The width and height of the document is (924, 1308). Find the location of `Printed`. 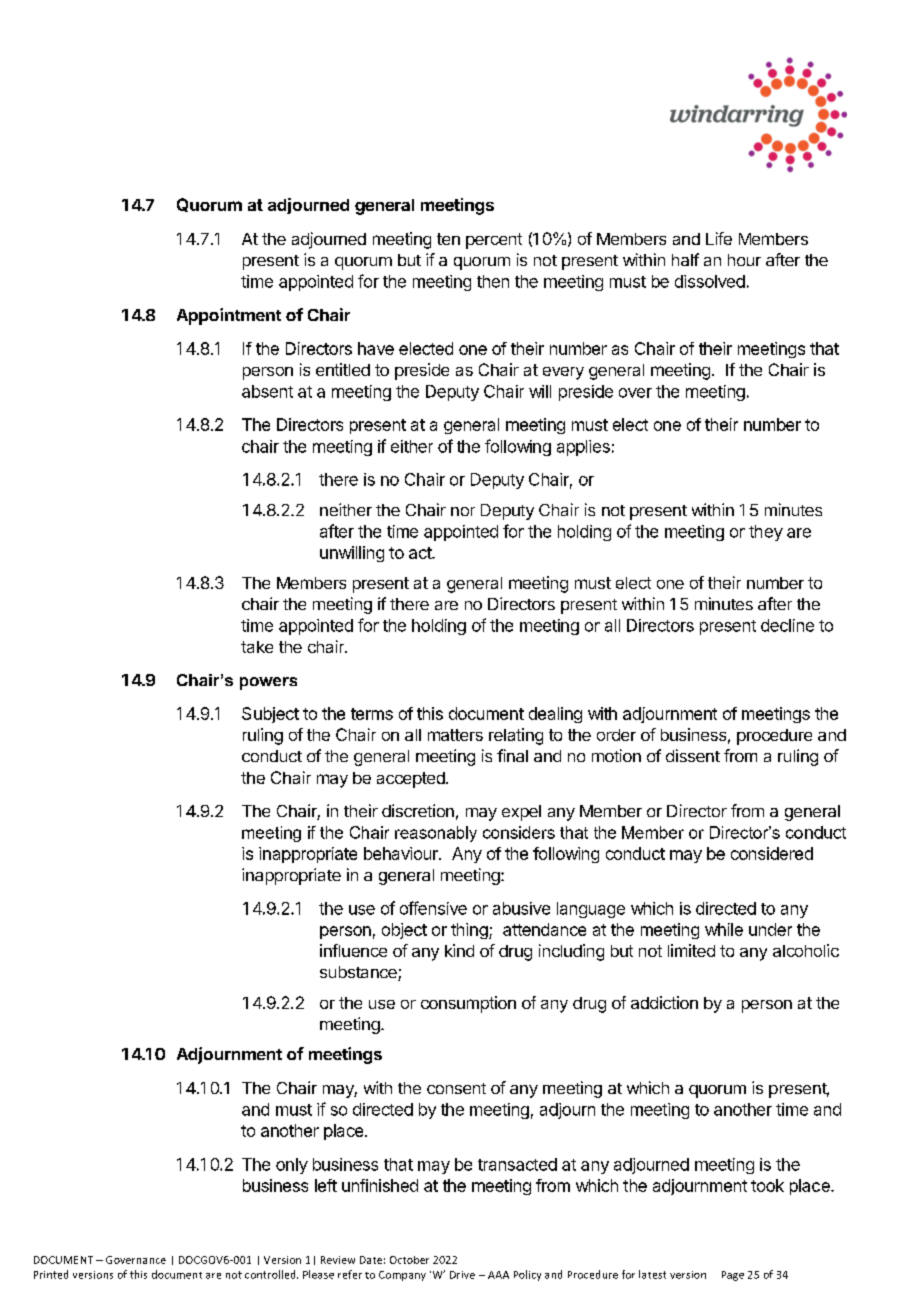

Printed is located at coordinates (51, 1274).
